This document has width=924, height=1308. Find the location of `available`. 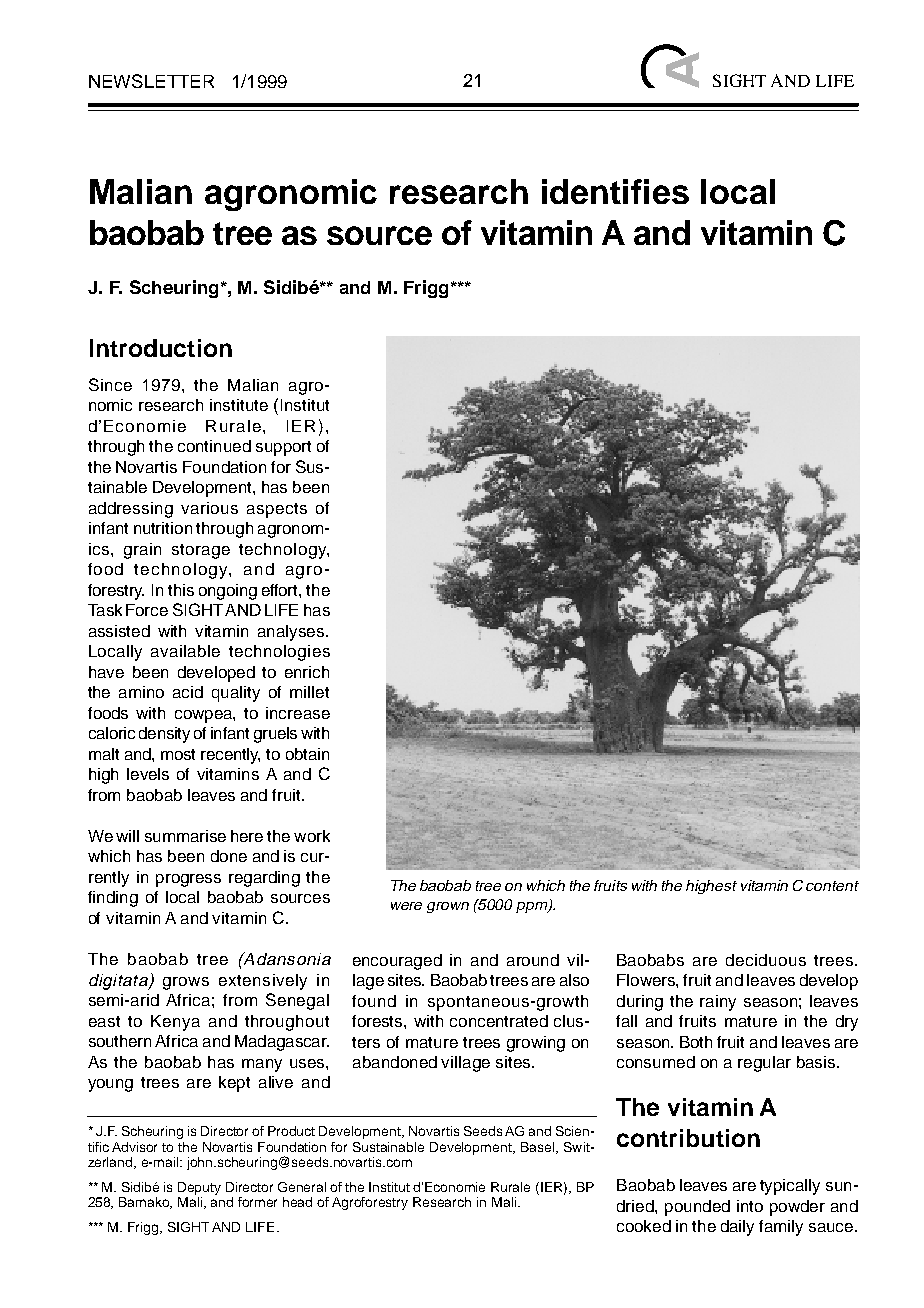

available is located at coordinates (185, 651).
